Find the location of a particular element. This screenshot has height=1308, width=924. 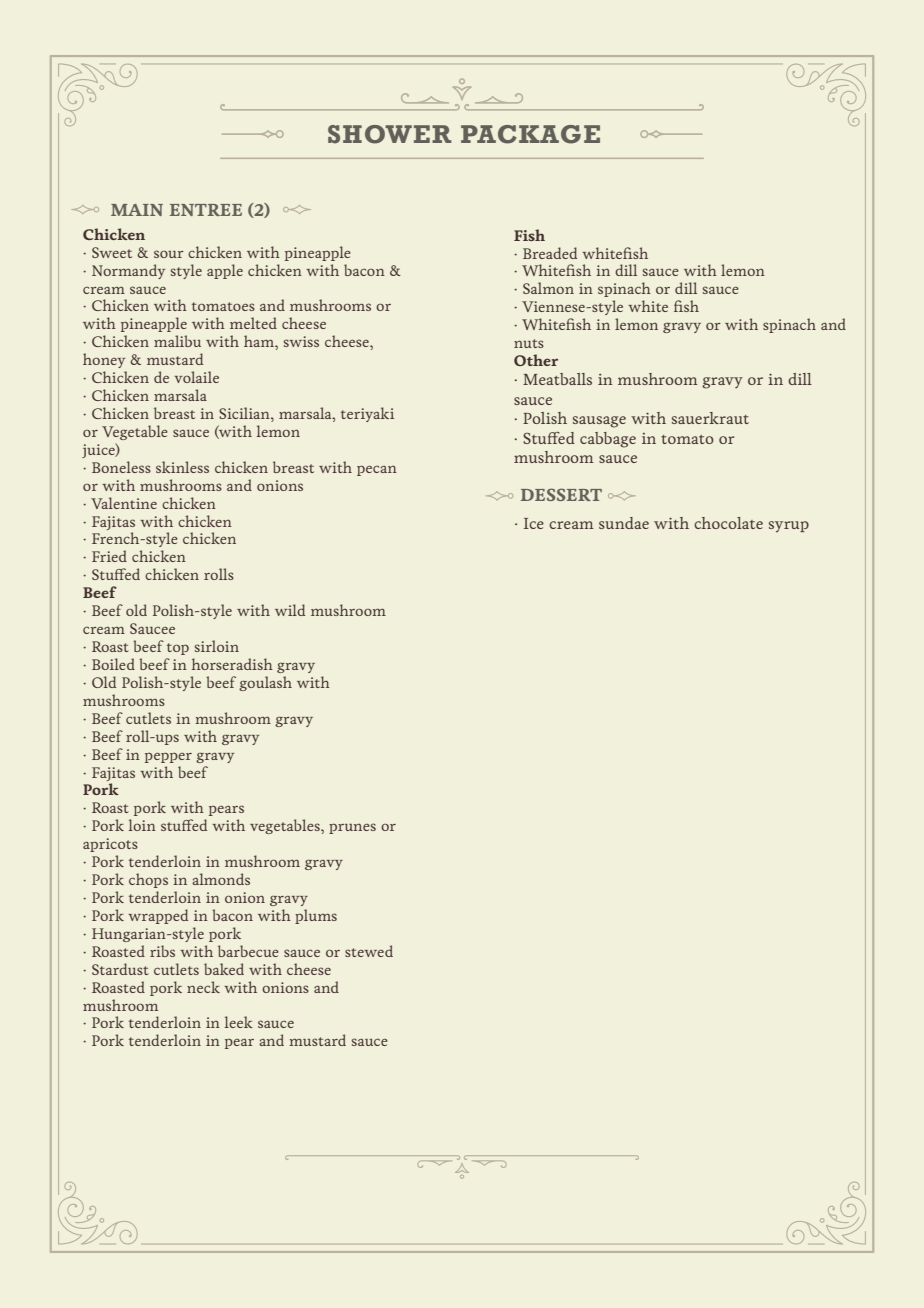

stewed is located at coordinates (369, 951).
